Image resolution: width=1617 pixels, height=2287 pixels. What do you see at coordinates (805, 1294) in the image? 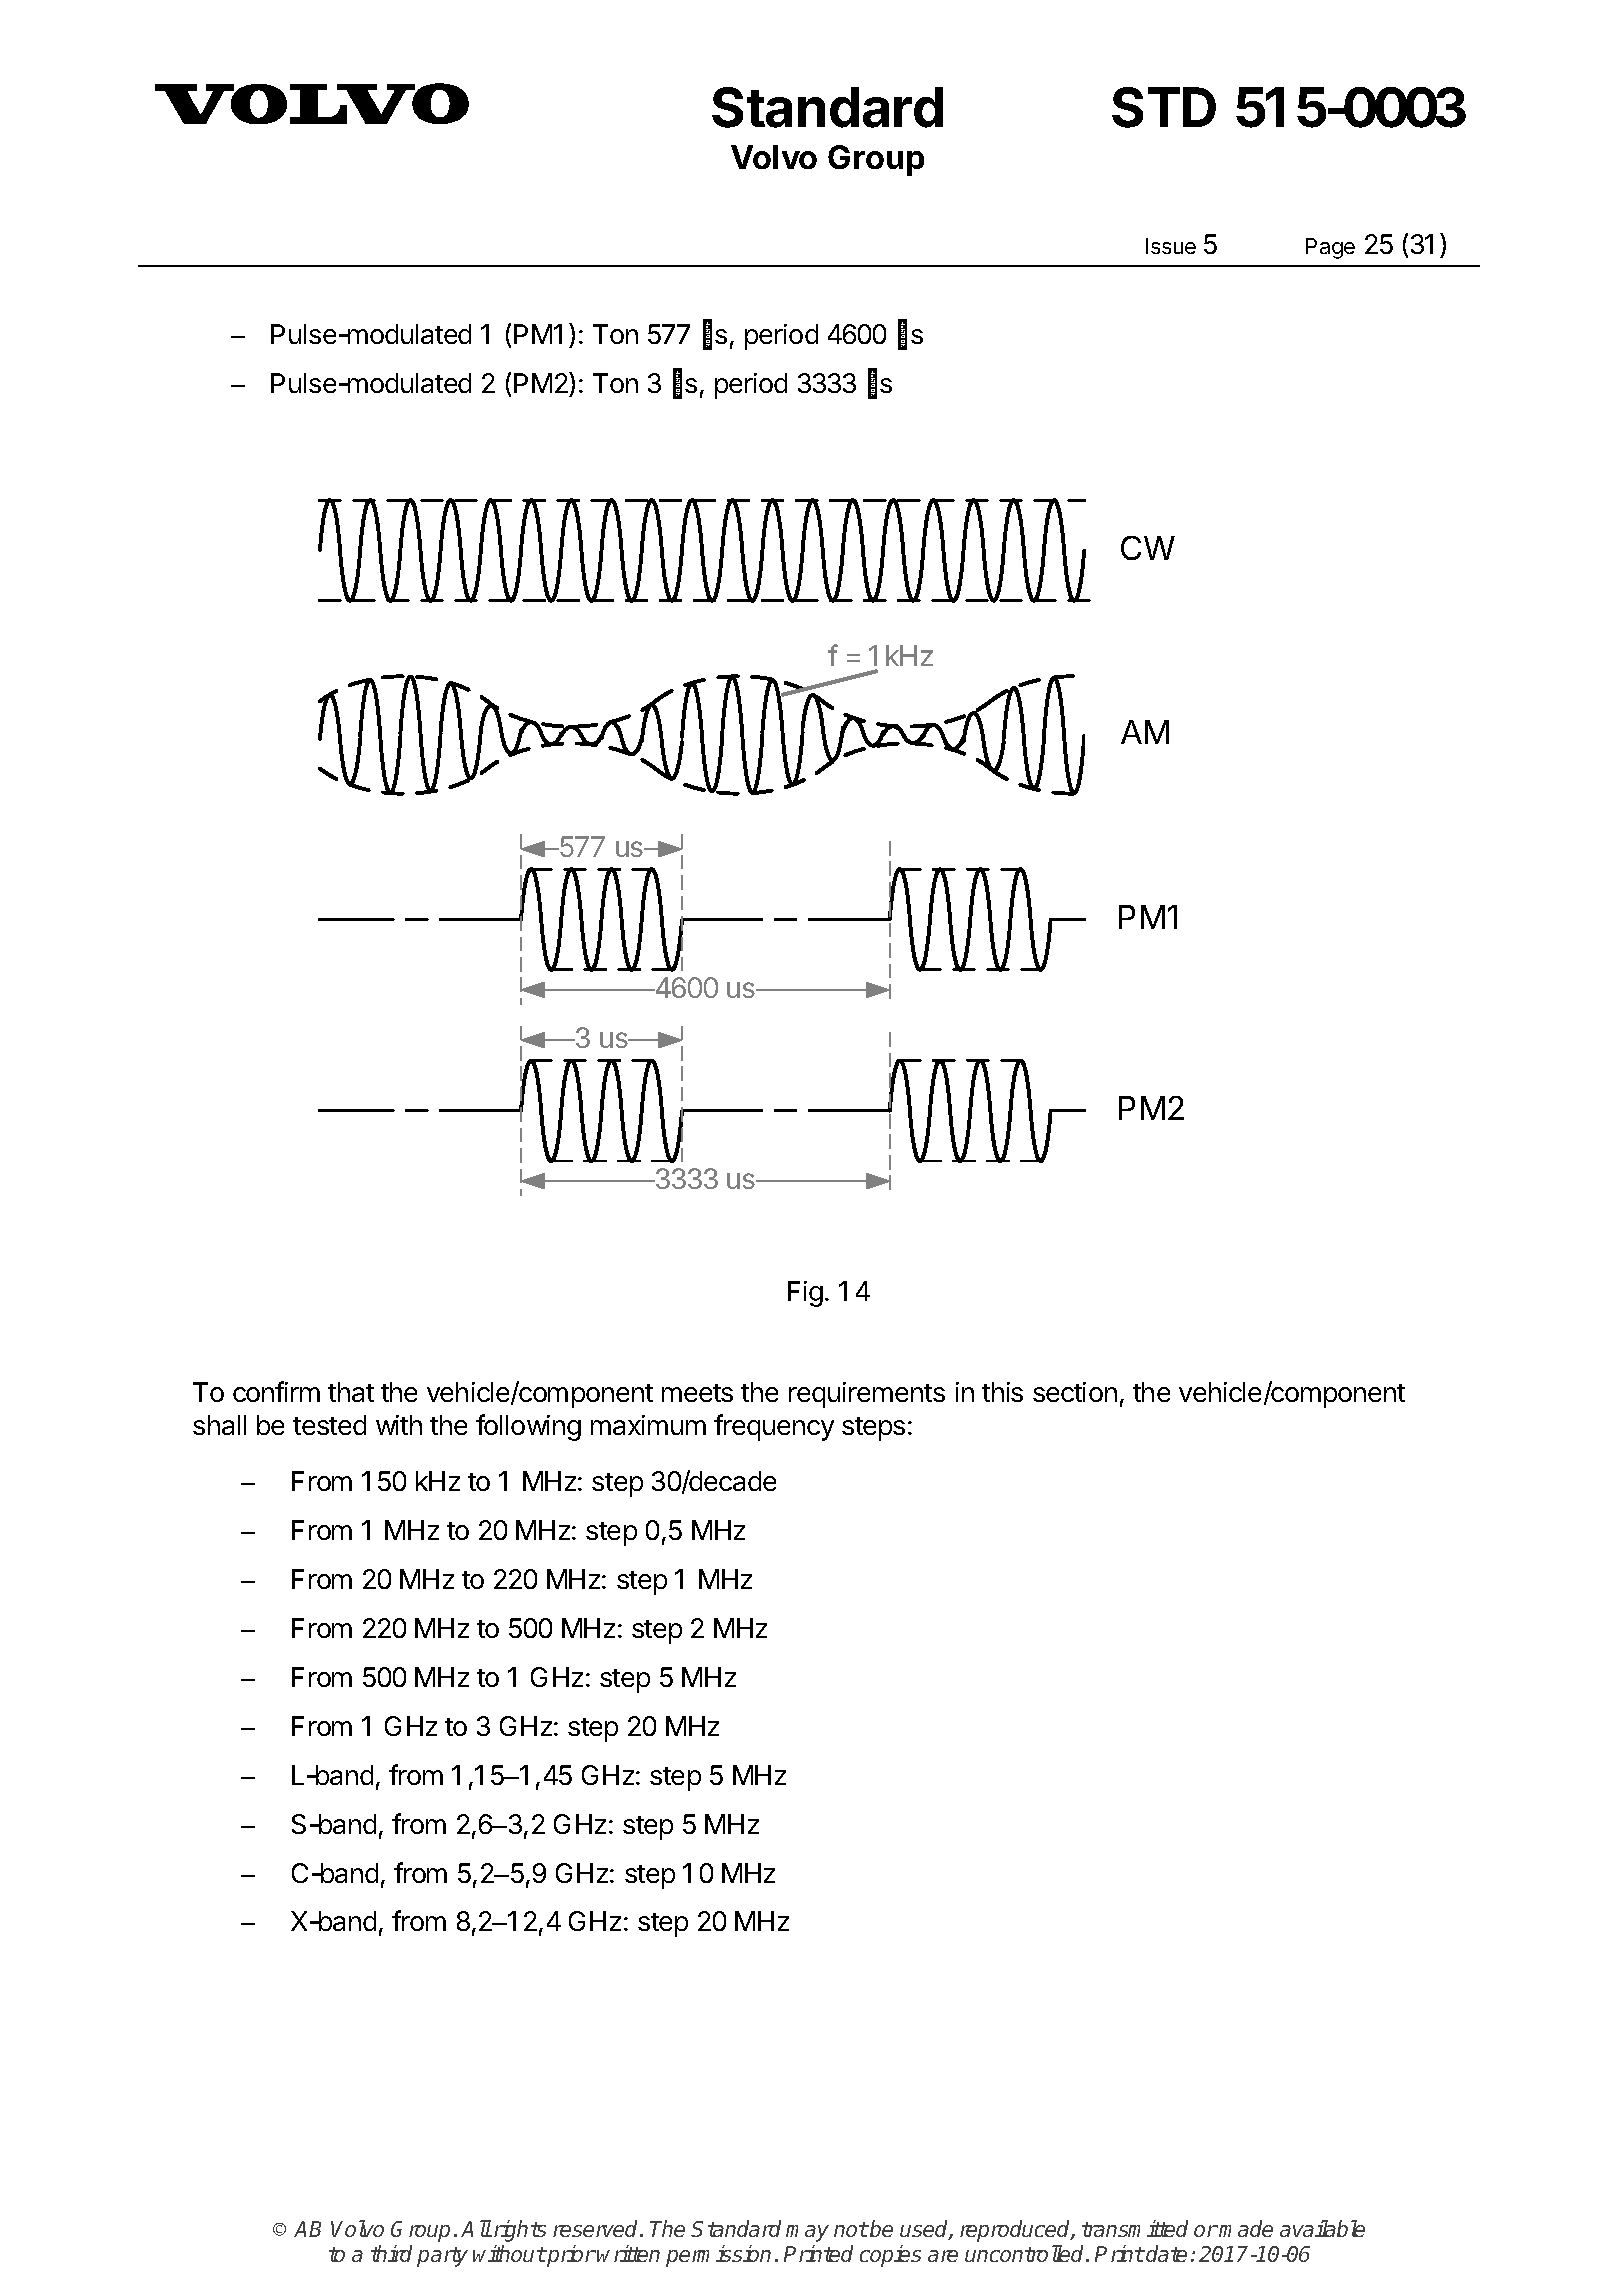
I see `Fig` at bounding box center [805, 1294].
